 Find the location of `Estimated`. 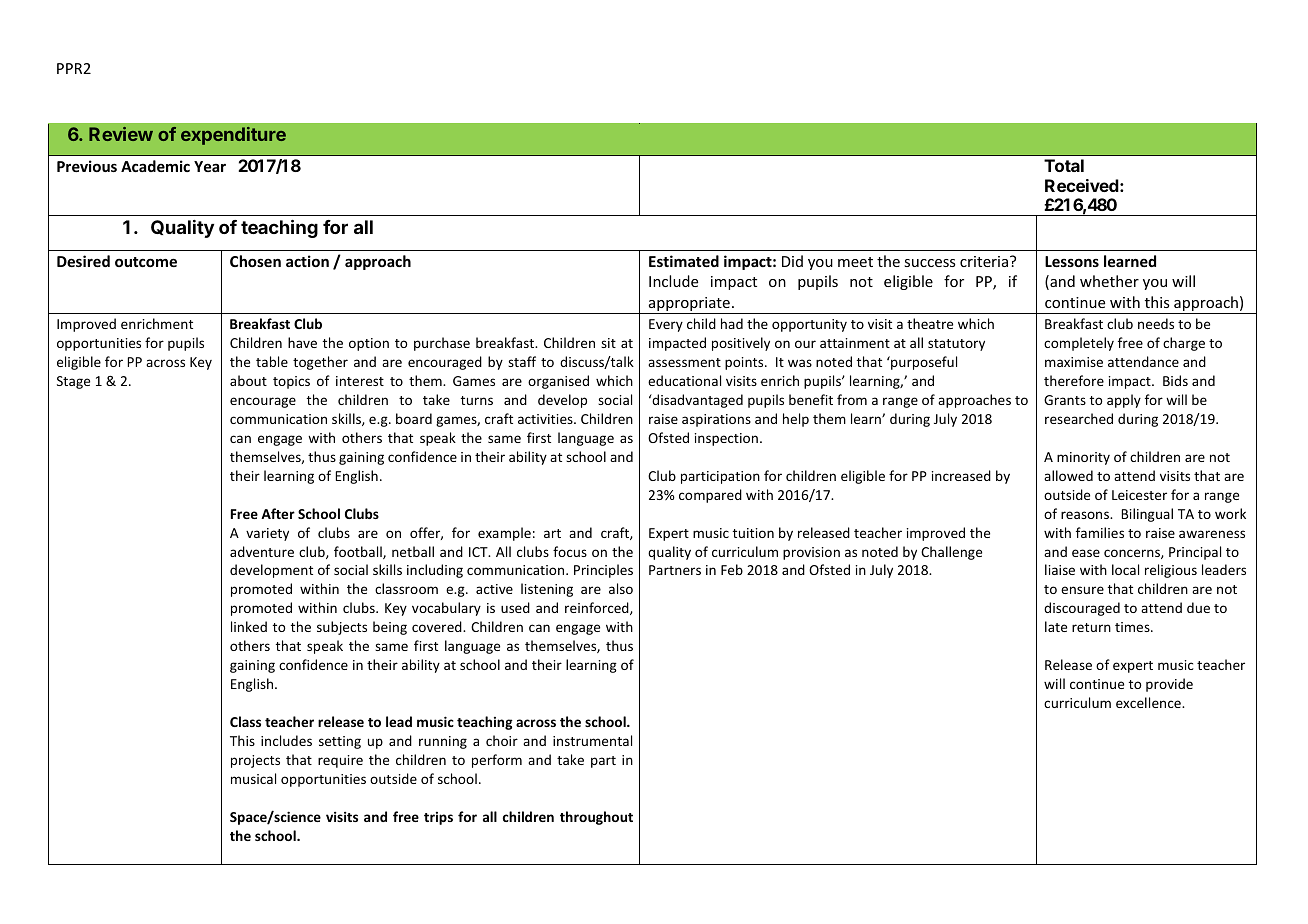

Estimated is located at coordinates (684, 261).
